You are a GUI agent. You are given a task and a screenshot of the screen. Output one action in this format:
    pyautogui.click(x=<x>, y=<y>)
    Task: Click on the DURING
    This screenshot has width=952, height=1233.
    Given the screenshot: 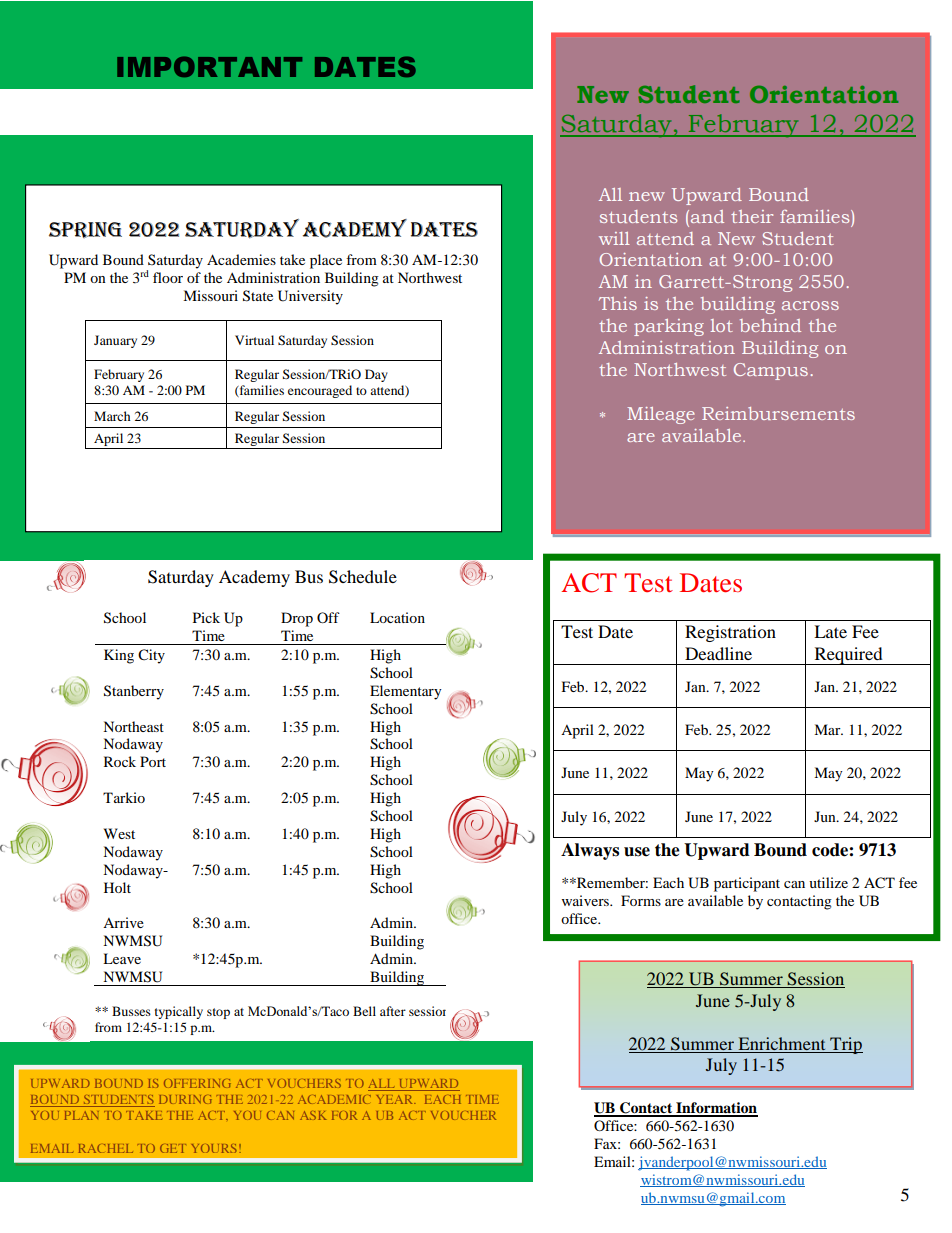 What is the action you would take?
    pyautogui.click(x=185, y=1099)
